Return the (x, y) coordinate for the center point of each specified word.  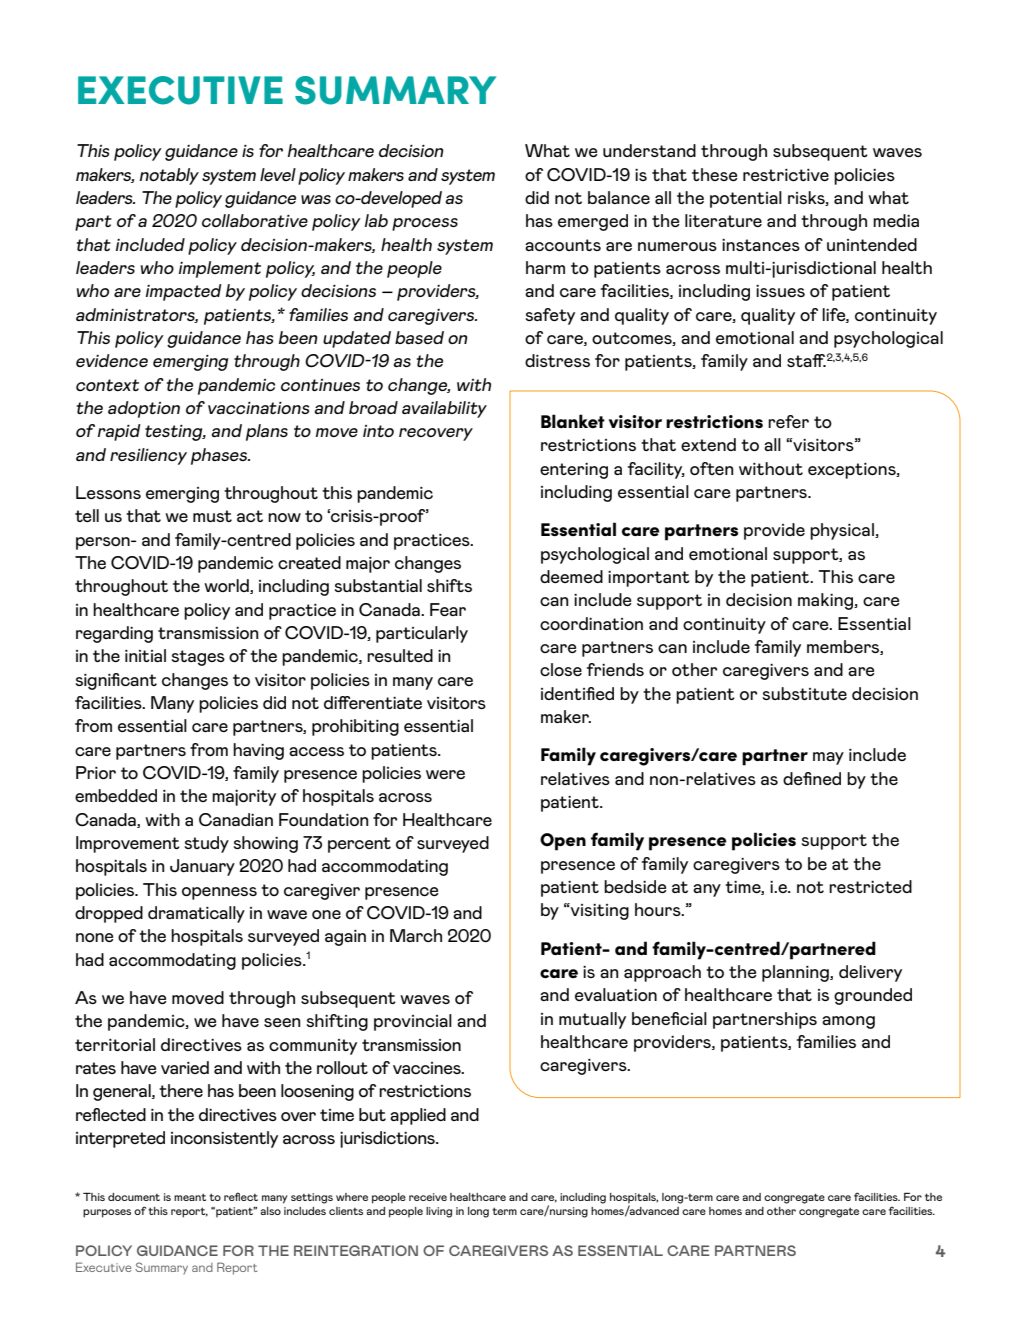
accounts (563, 245)
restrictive (786, 175)
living (439, 1212)
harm (545, 267)
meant (190, 1197)
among (848, 1022)
